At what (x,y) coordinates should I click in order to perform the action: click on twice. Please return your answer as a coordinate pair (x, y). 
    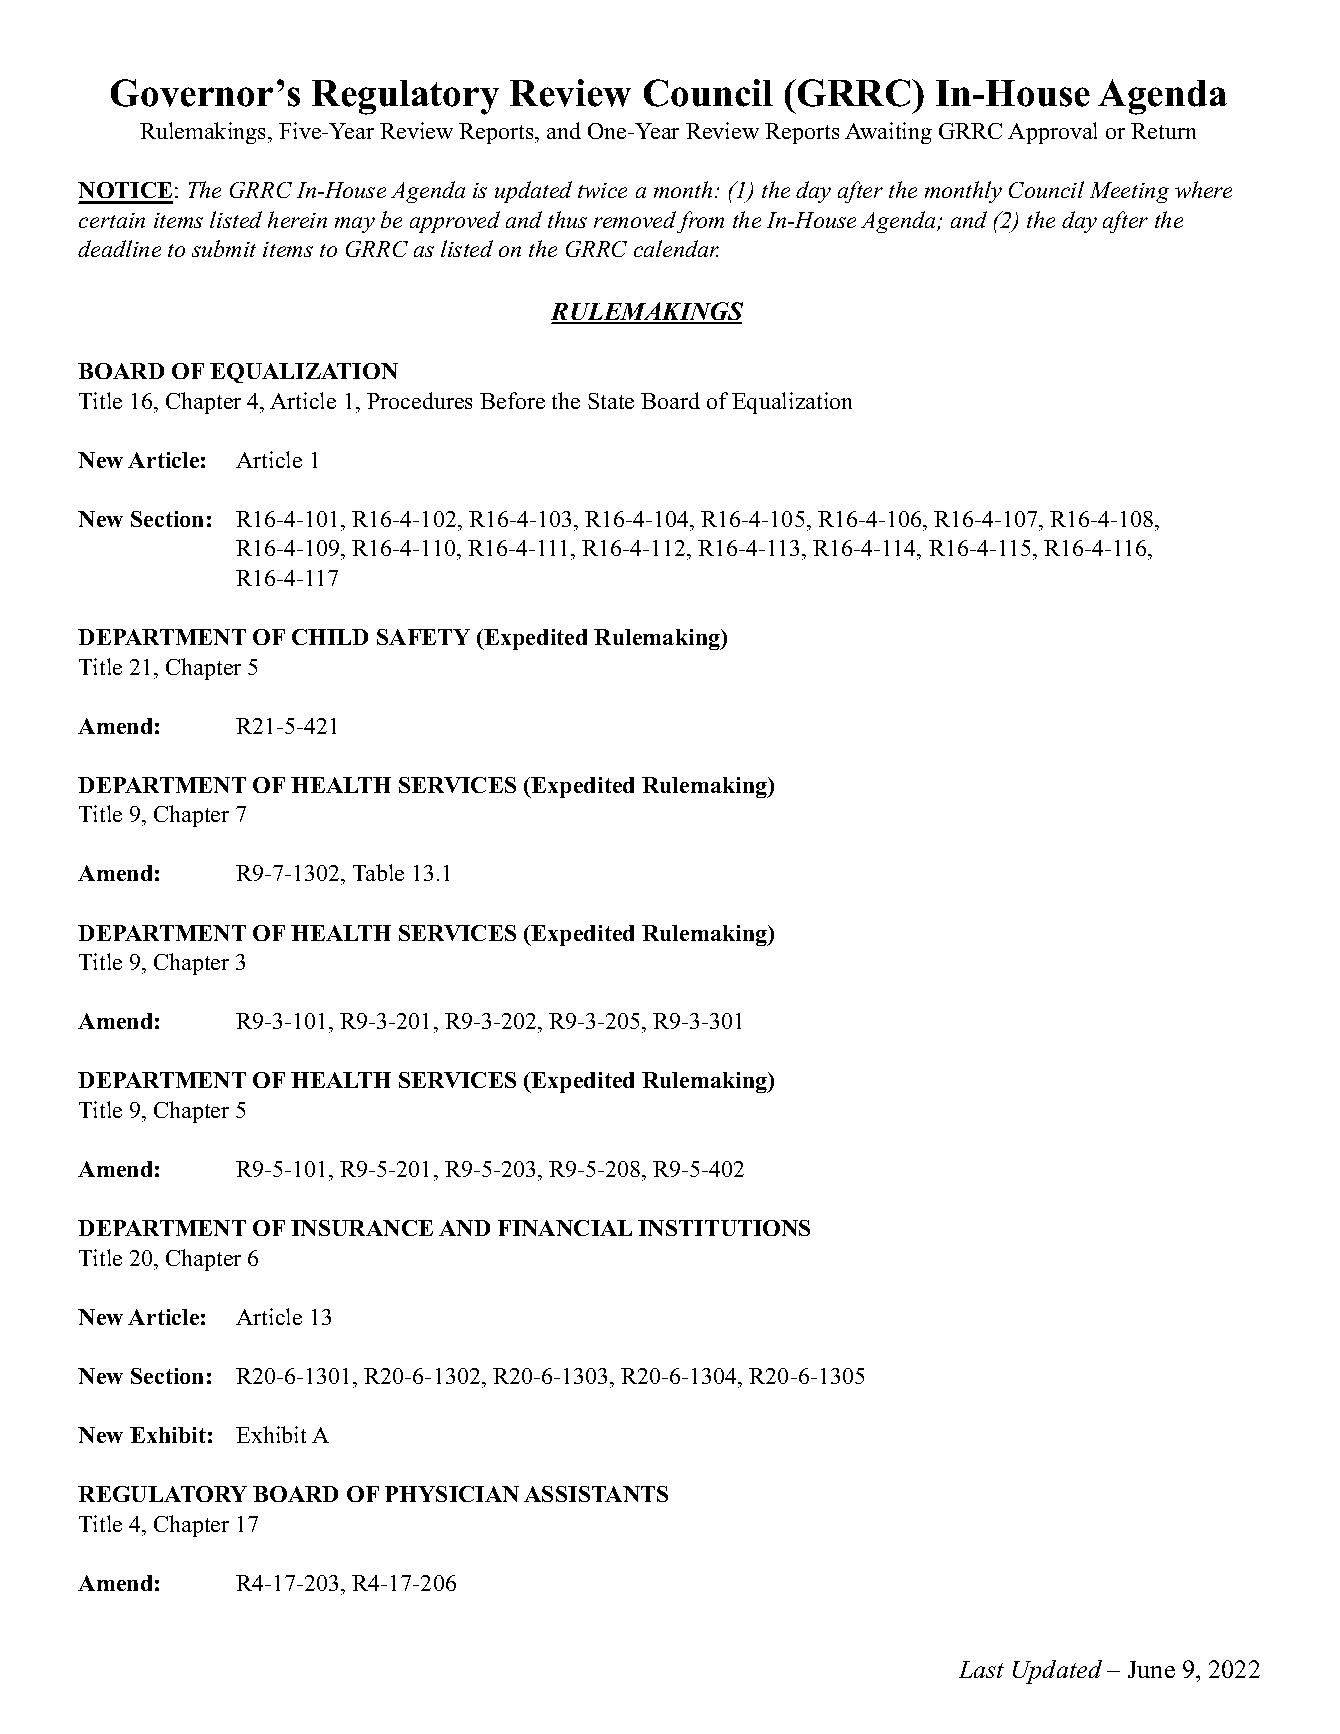
    Looking at the image, I should click on (602, 190).
